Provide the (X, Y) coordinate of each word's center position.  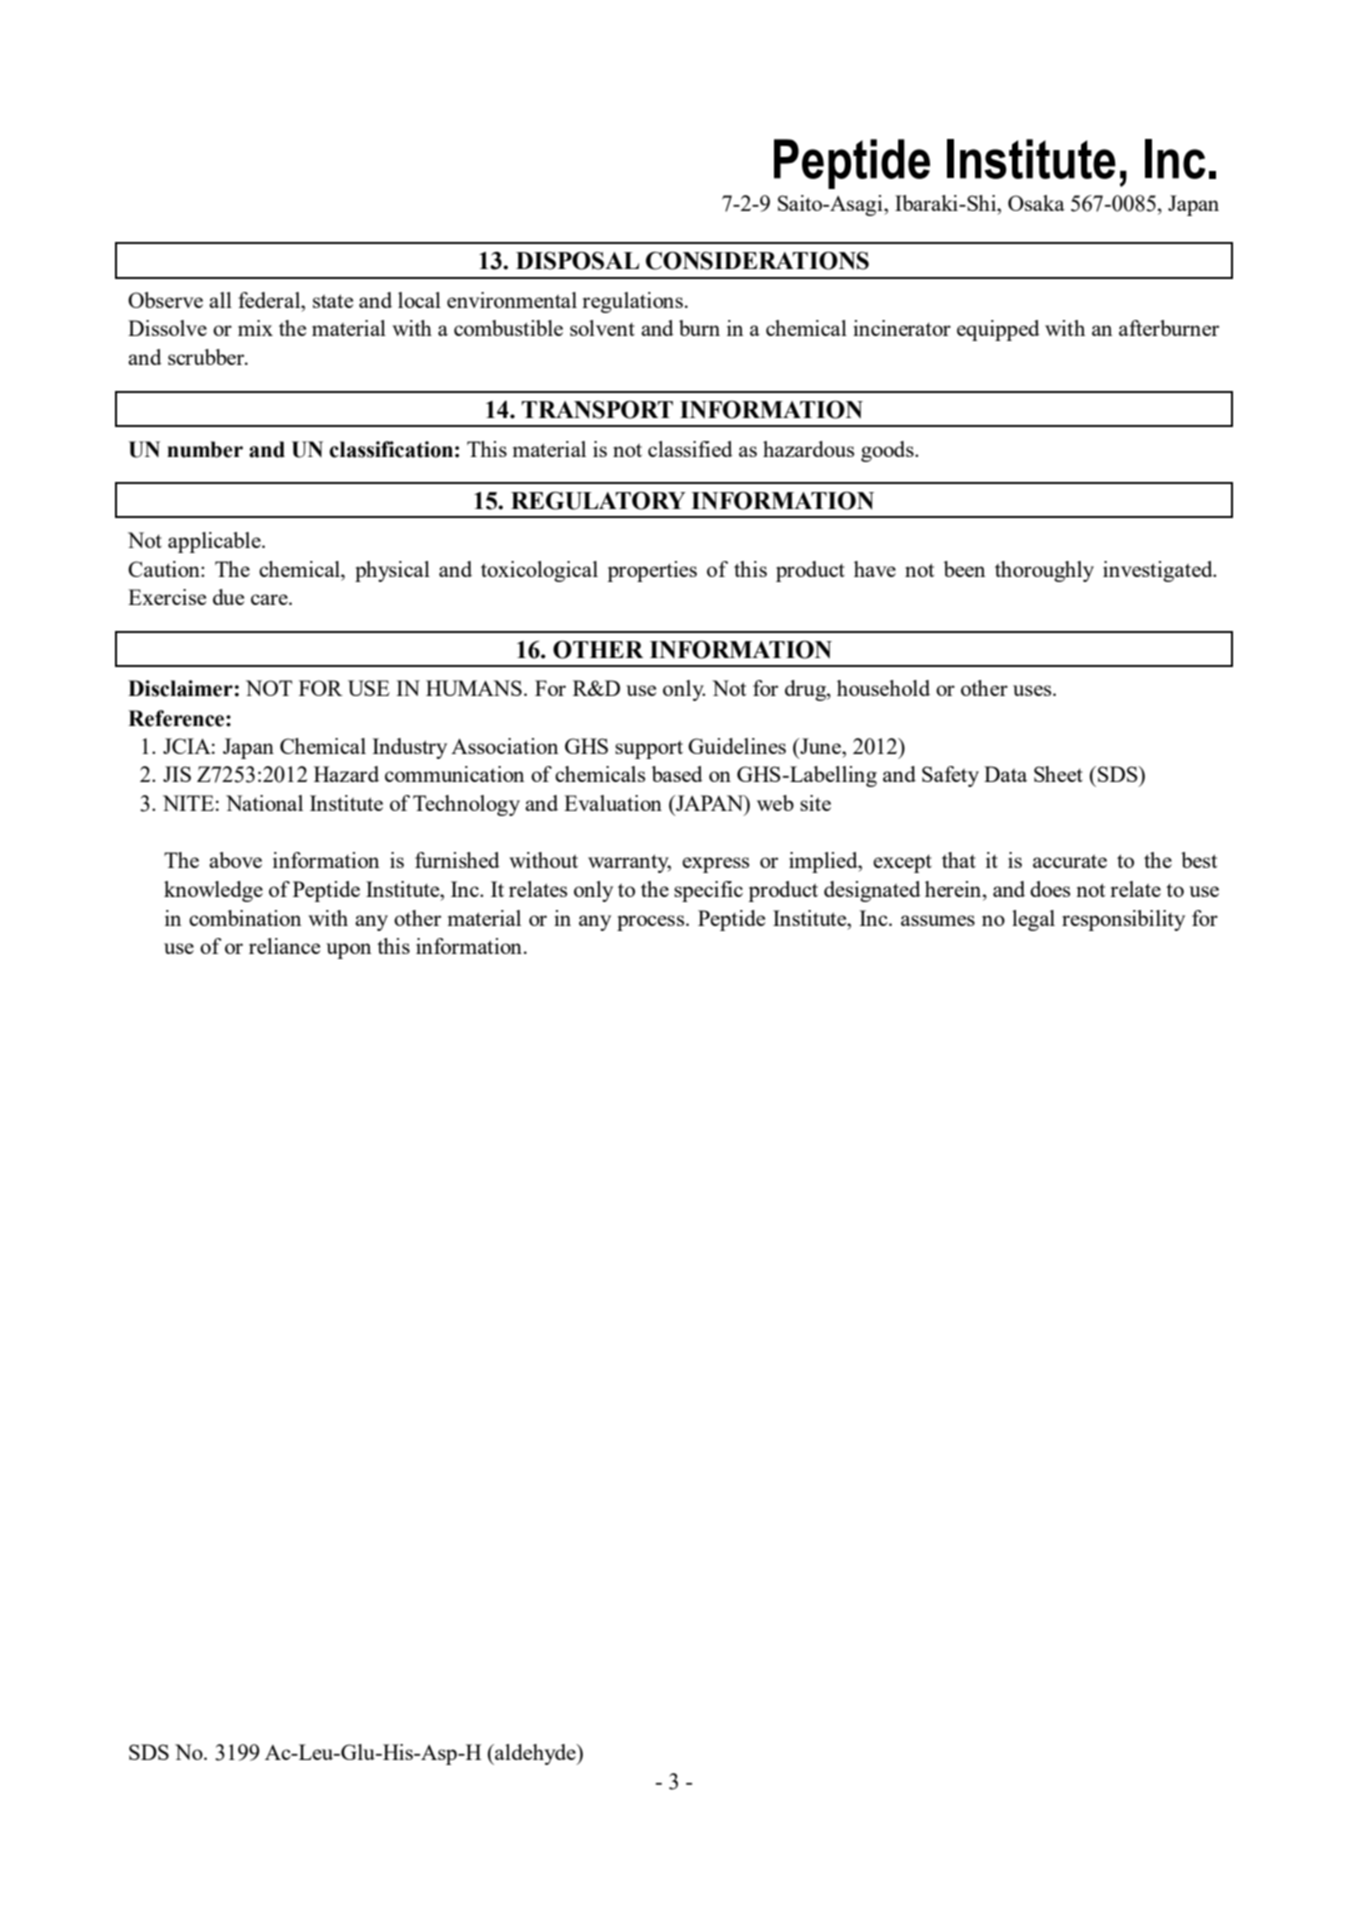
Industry (409, 748)
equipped (998, 330)
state (333, 301)
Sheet (1058, 774)
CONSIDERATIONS (757, 260)
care (270, 599)
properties (652, 571)
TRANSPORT (597, 409)
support (649, 750)
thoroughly (1044, 571)
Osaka (1036, 203)
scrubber (207, 357)
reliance (284, 946)
